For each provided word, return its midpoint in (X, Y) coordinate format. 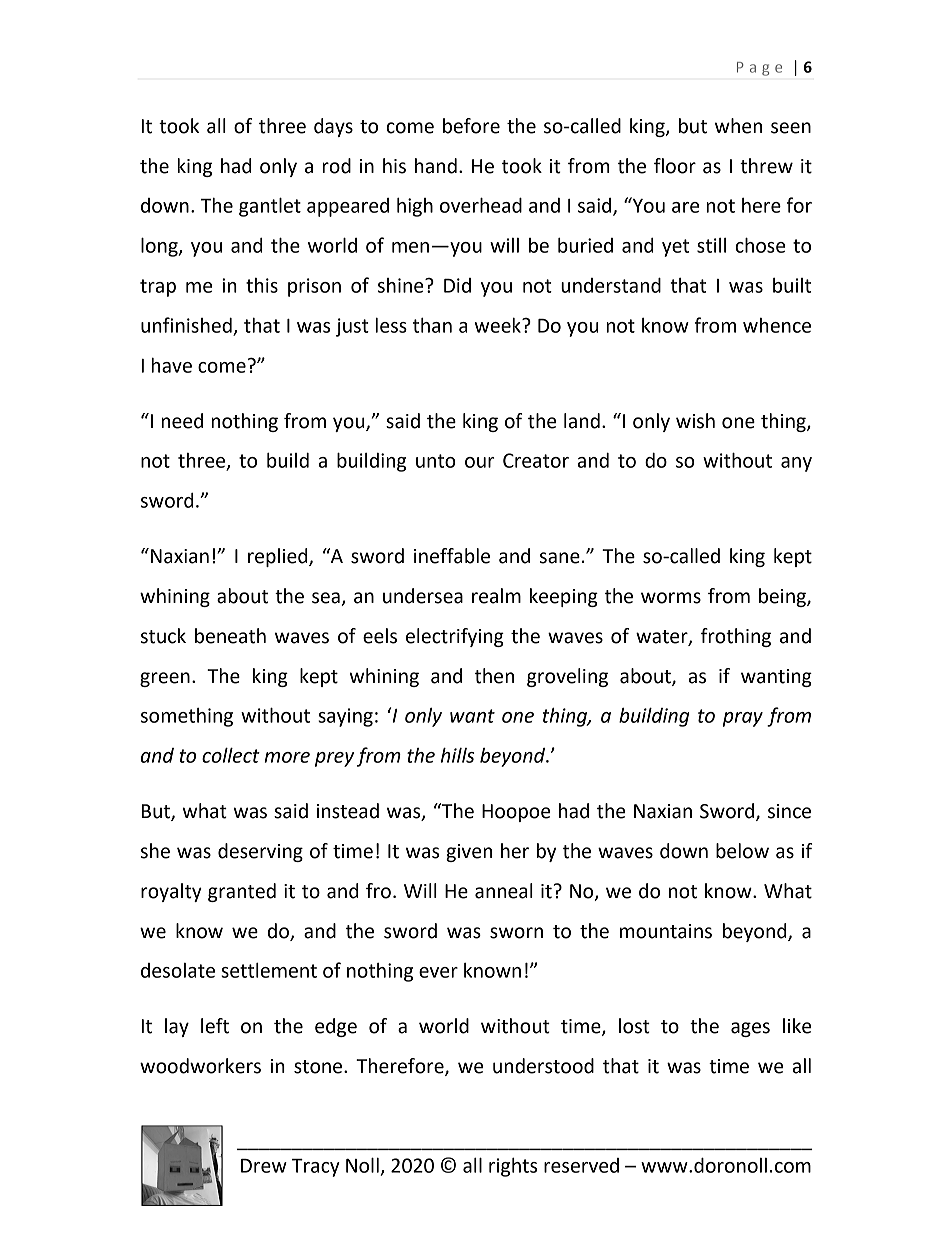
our (480, 462)
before (471, 126)
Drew (264, 1166)
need (182, 421)
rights (513, 1167)
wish (695, 421)
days (333, 127)
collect (231, 755)
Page (759, 69)
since (789, 811)
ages (750, 1029)
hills (458, 755)
